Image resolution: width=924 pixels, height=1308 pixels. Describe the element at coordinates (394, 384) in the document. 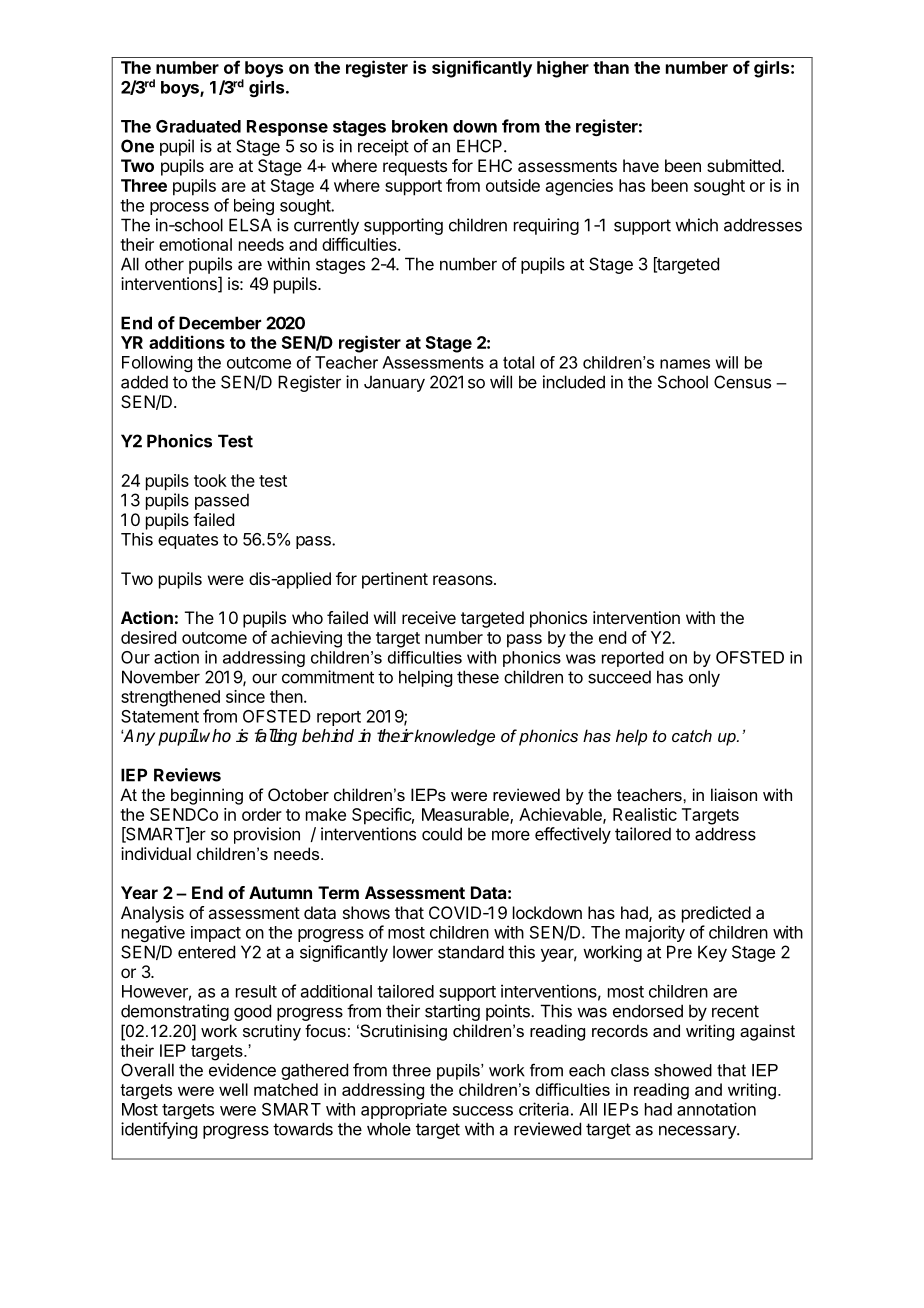

I see `January` at that location.
